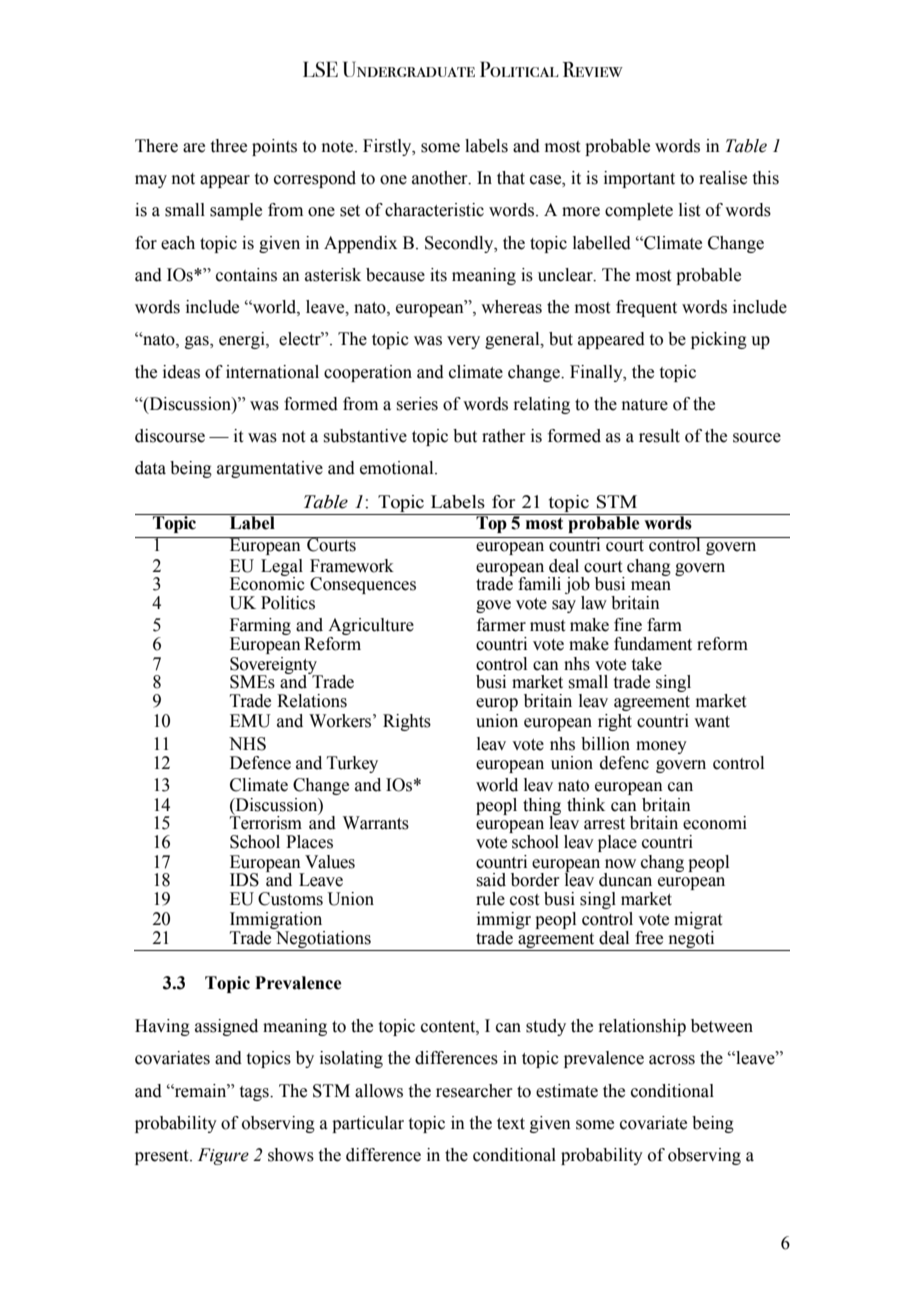 The height and width of the image is (1308, 924). I want to click on Figure, so click(223, 1156).
